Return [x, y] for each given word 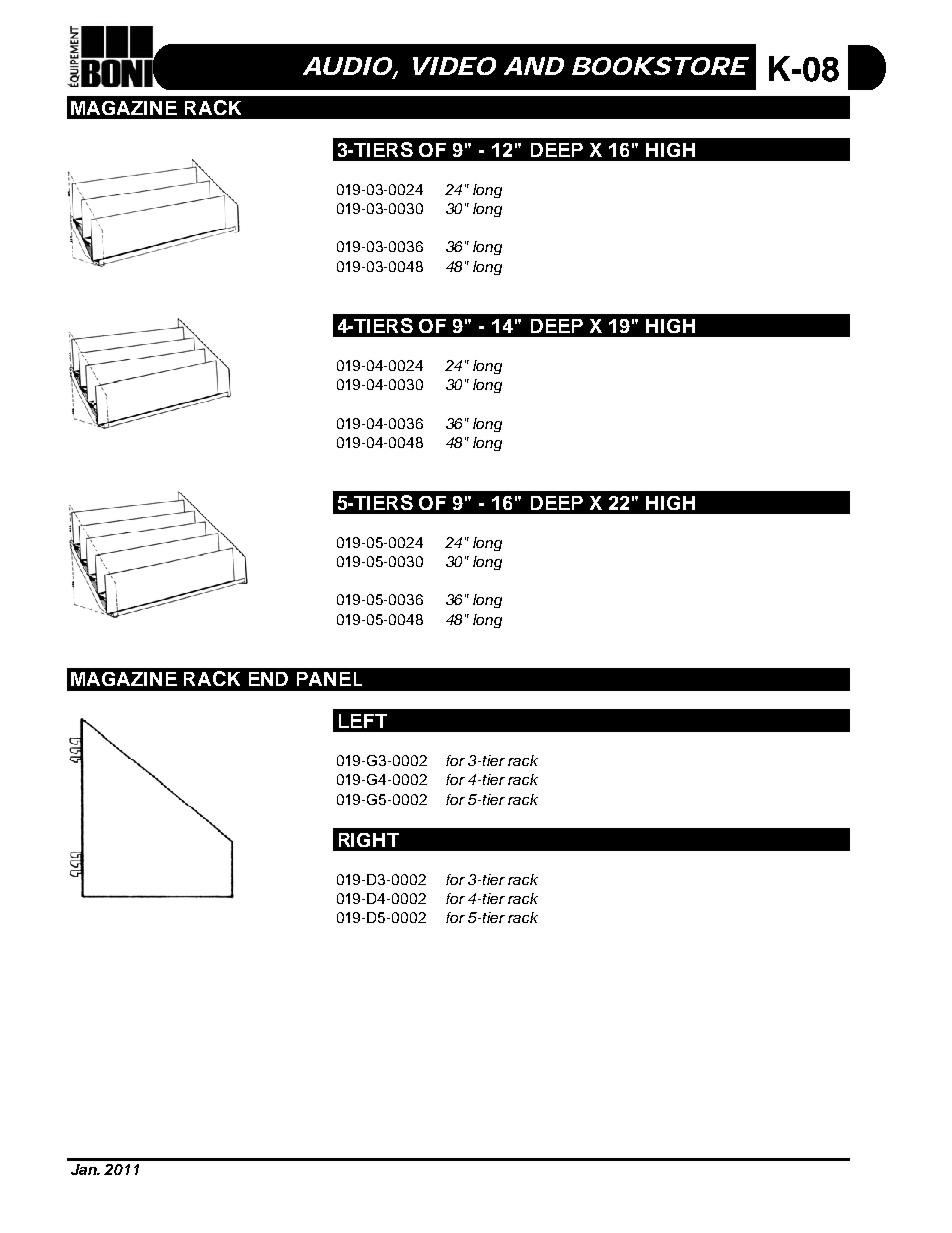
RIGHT [369, 840]
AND [534, 66]
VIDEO [454, 66]
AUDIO [348, 67]
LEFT [363, 721]
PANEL [329, 679]
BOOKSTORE [659, 66]
